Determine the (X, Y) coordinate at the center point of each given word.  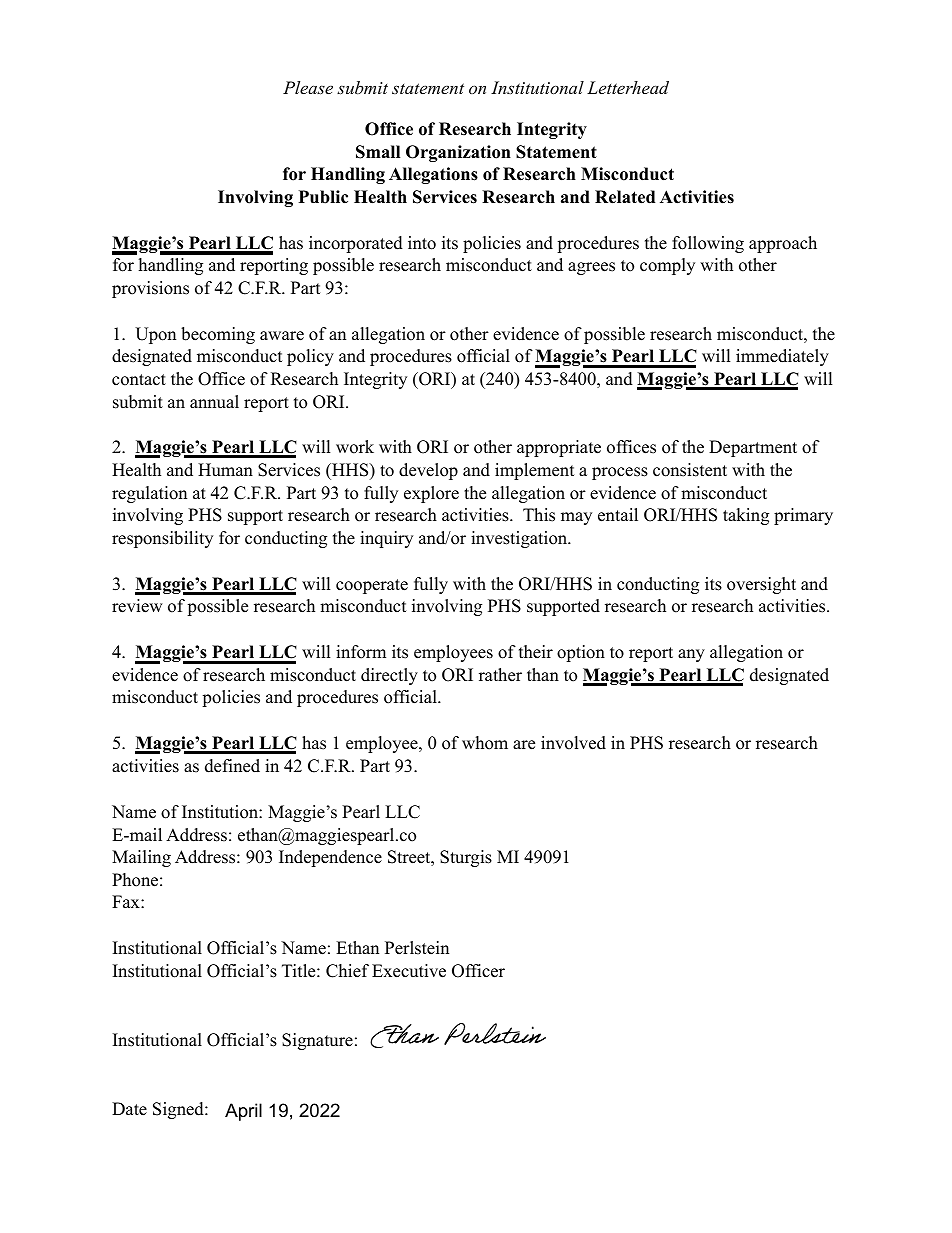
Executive (409, 971)
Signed (179, 1110)
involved (573, 743)
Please (308, 87)
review (137, 606)
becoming (218, 335)
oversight (761, 585)
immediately (782, 357)
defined (232, 766)
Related (625, 197)
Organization (458, 153)
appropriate (559, 448)
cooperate (372, 586)
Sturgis (466, 858)
